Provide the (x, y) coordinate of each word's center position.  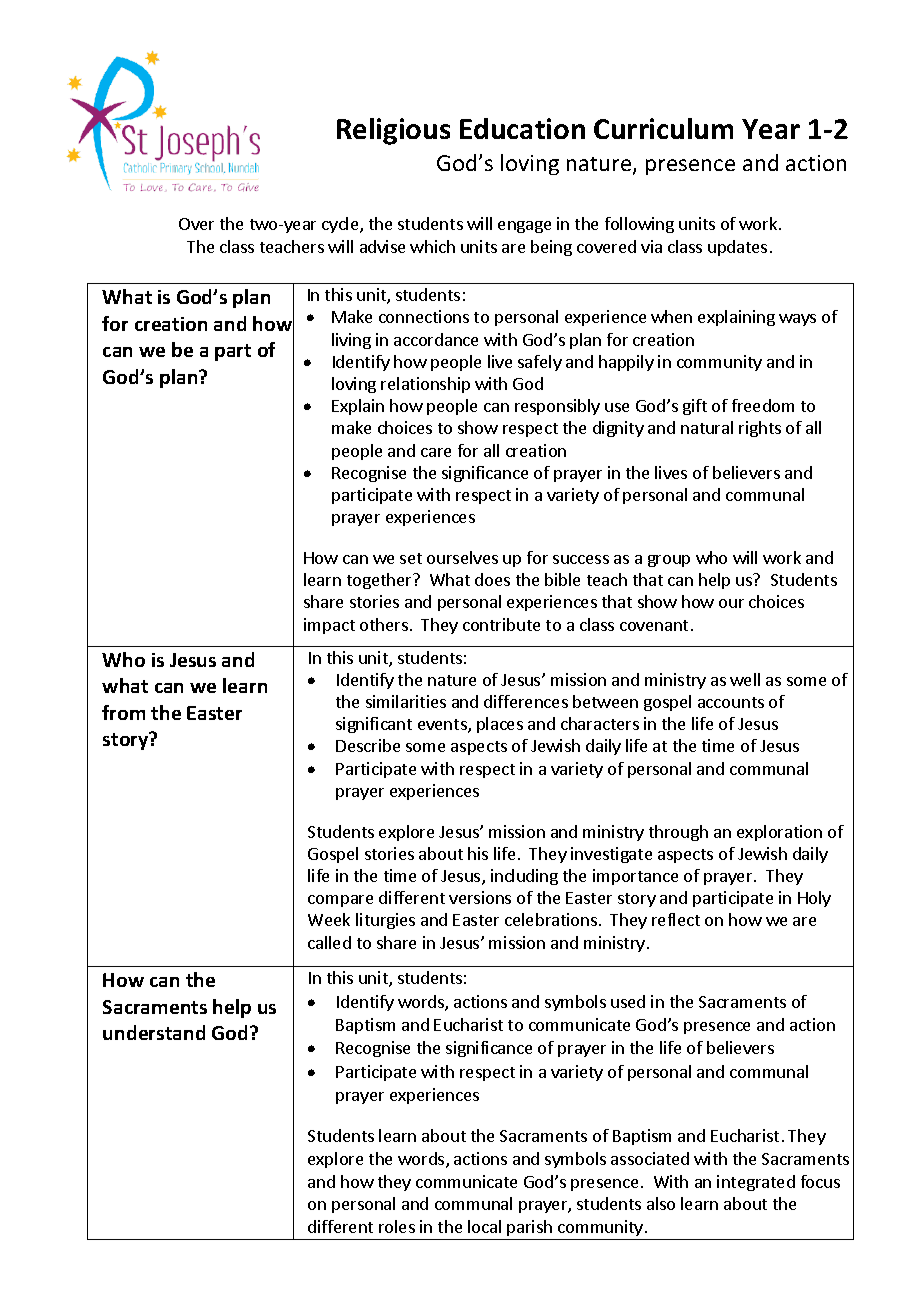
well (745, 679)
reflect (676, 919)
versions (480, 897)
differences (526, 701)
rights (760, 429)
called (329, 942)
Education (522, 128)
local (484, 1226)
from (123, 712)
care (436, 452)
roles (397, 1226)
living (351, 341)
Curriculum (663, 128)
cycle (341, 225)
